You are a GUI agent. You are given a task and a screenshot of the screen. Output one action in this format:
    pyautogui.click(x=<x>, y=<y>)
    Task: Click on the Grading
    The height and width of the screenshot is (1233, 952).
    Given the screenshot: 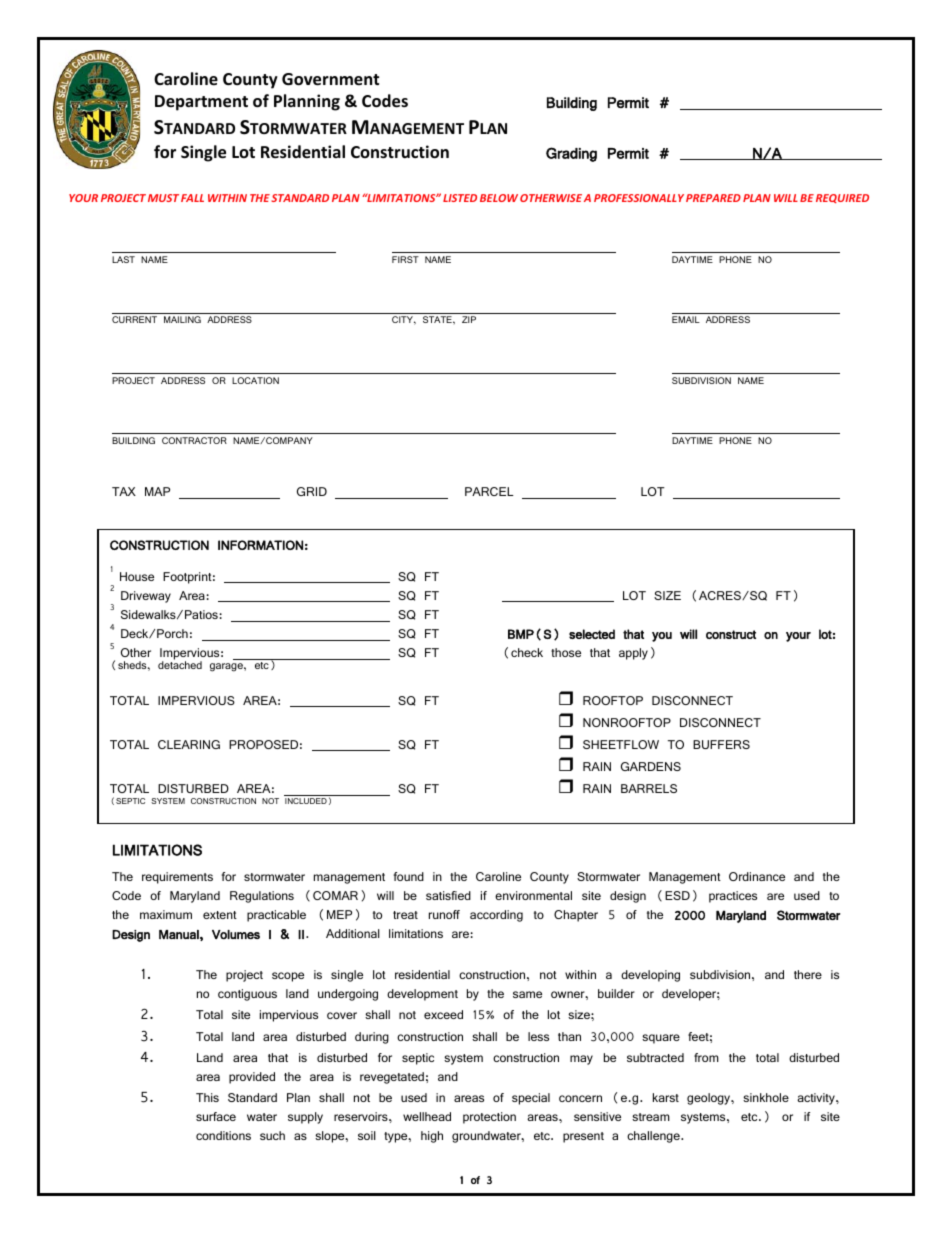 What is the action you would take?
    pyautogui.click(x=571, y=154)
